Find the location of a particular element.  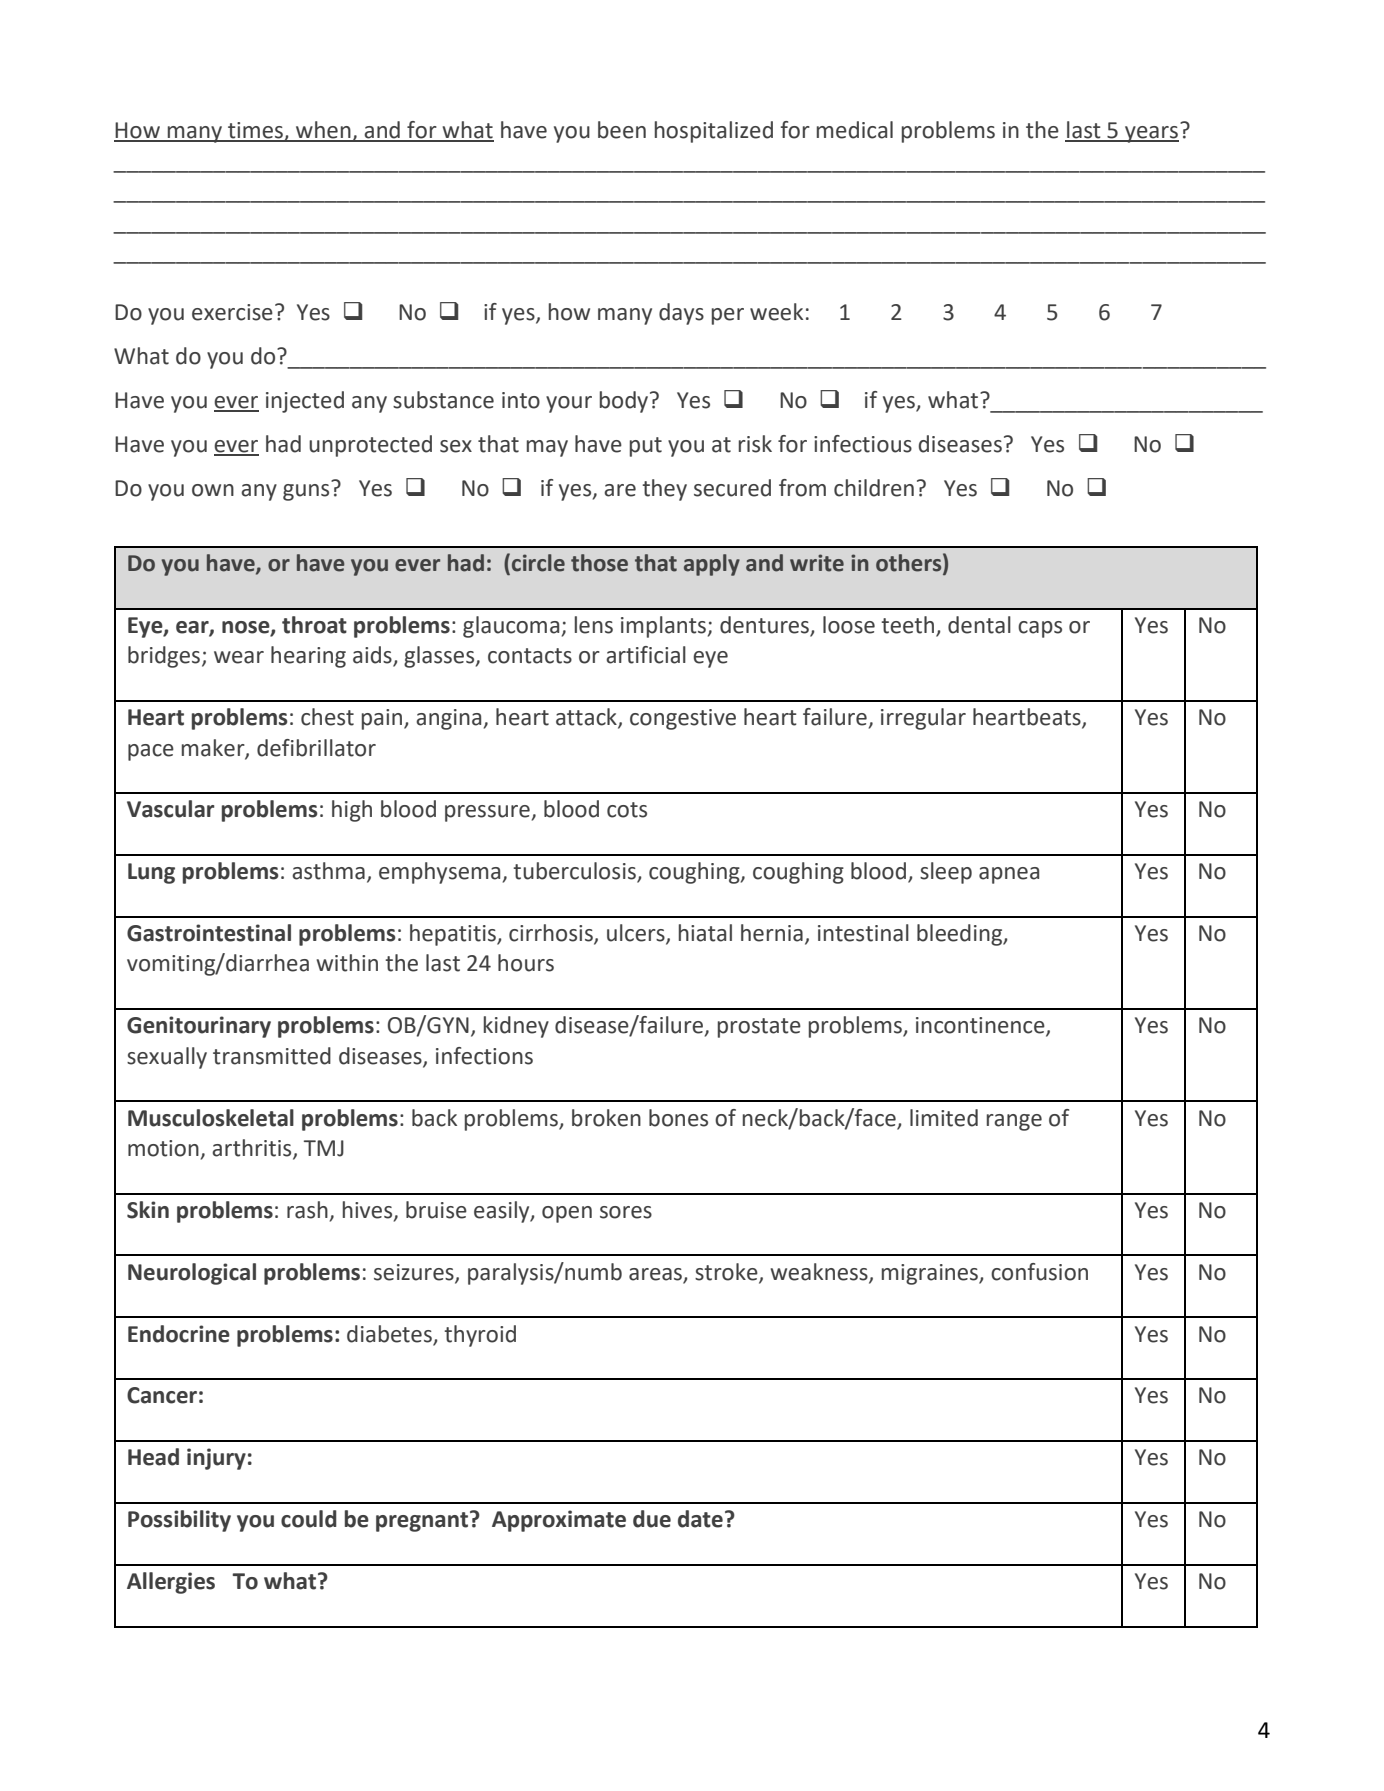

years is located at coordinates (1152, 133).
